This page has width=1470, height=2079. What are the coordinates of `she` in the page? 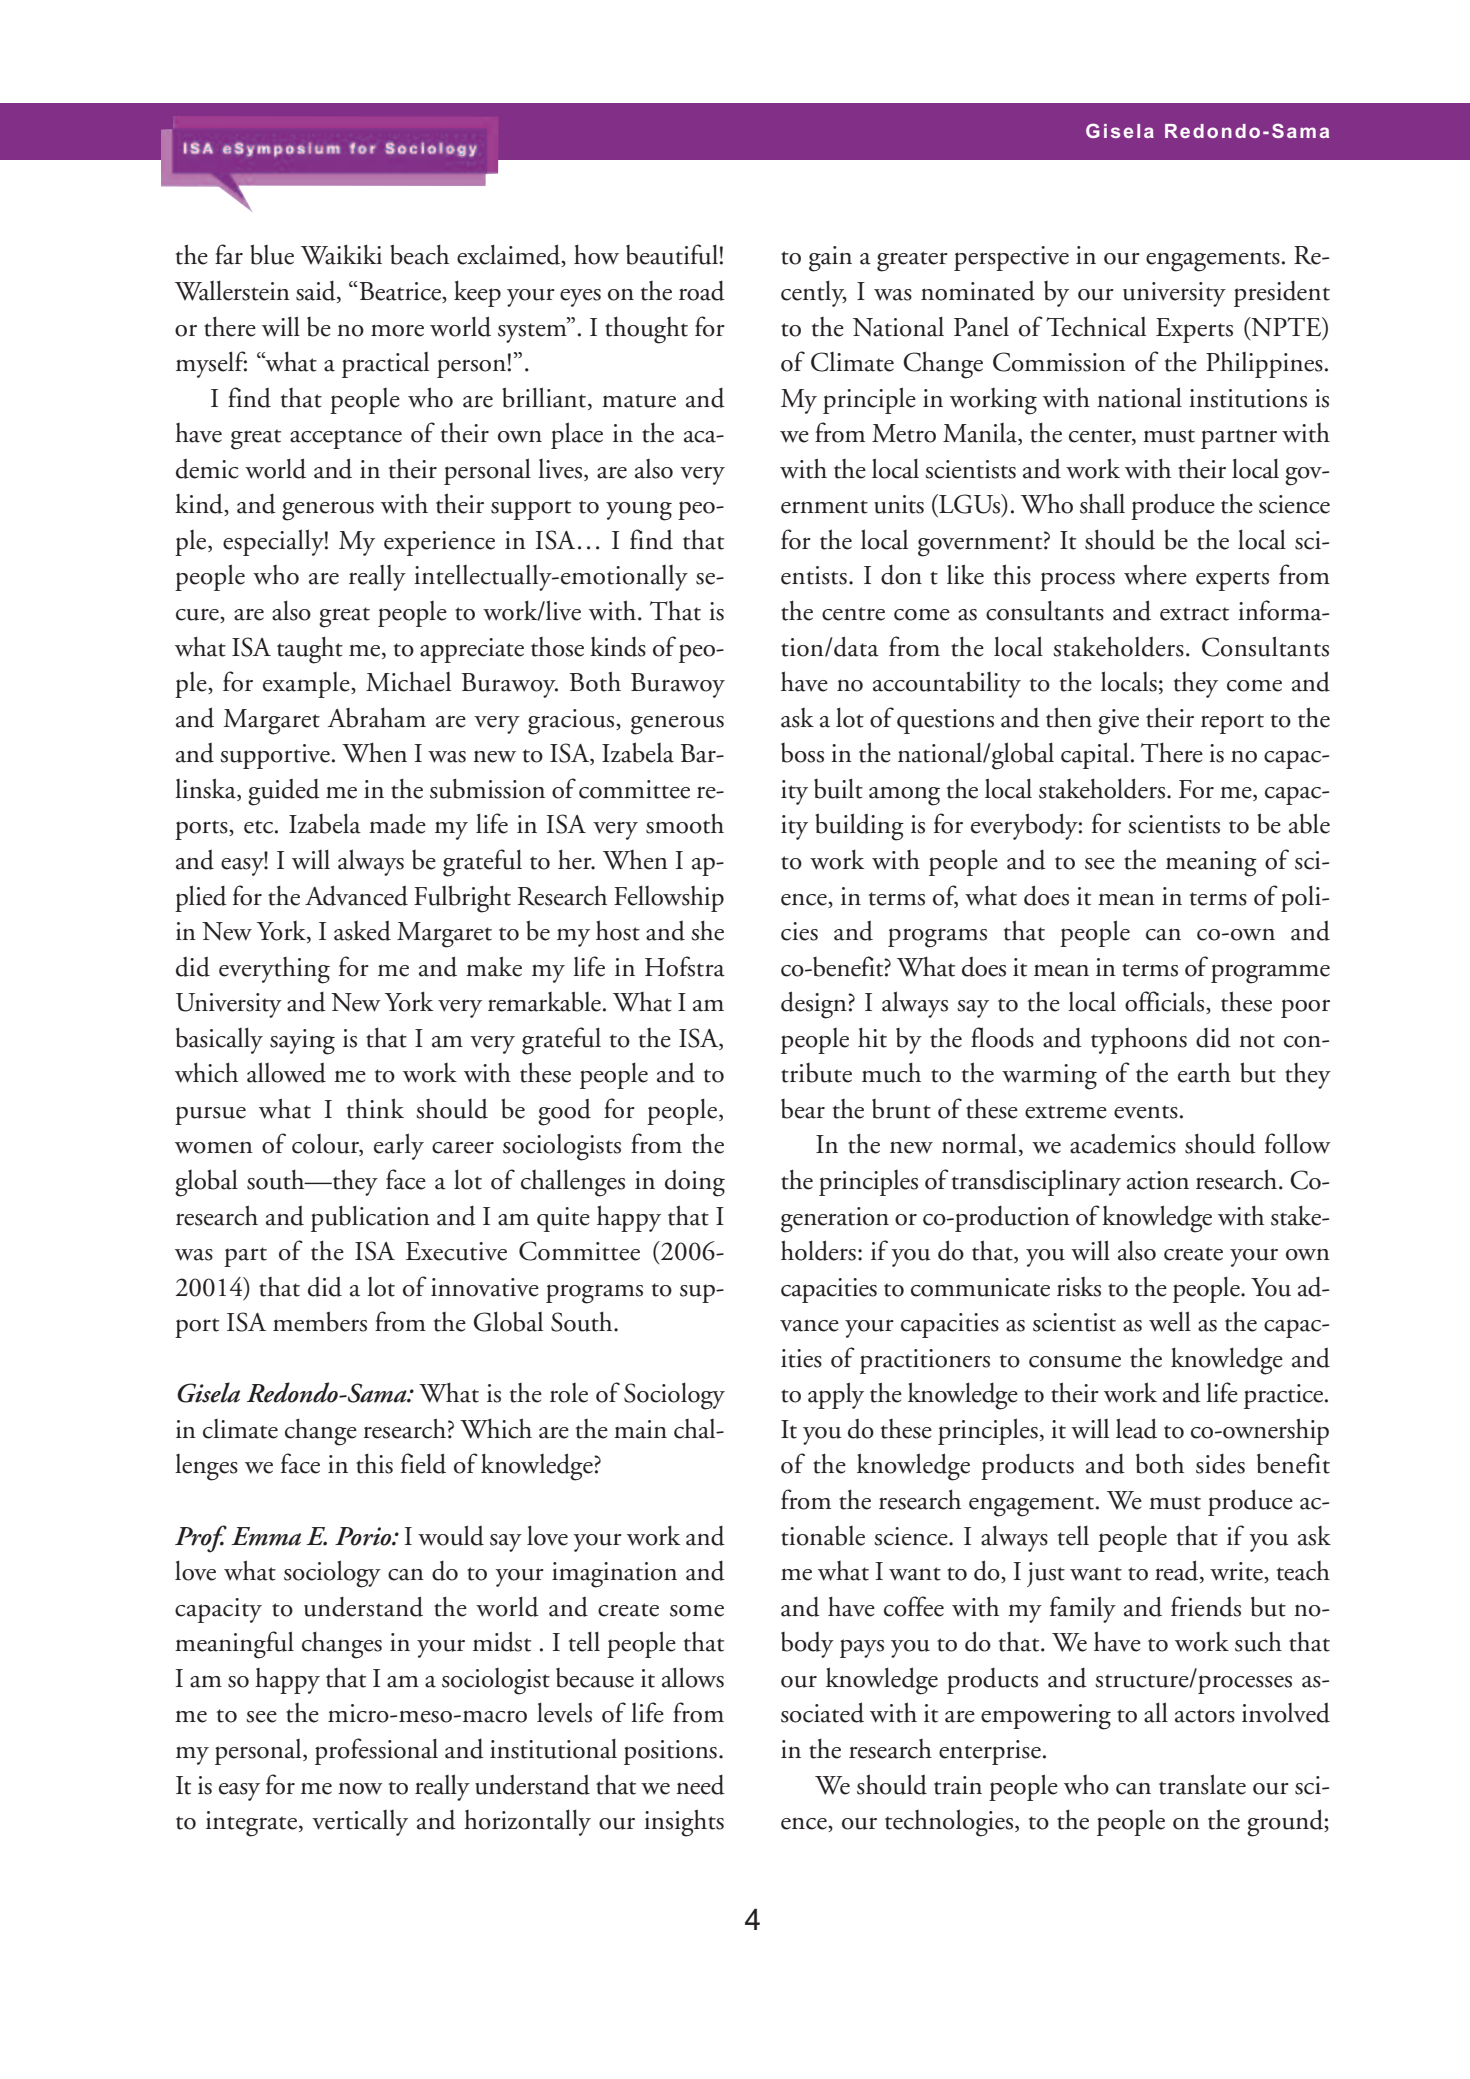 It's located at (707, 930).
